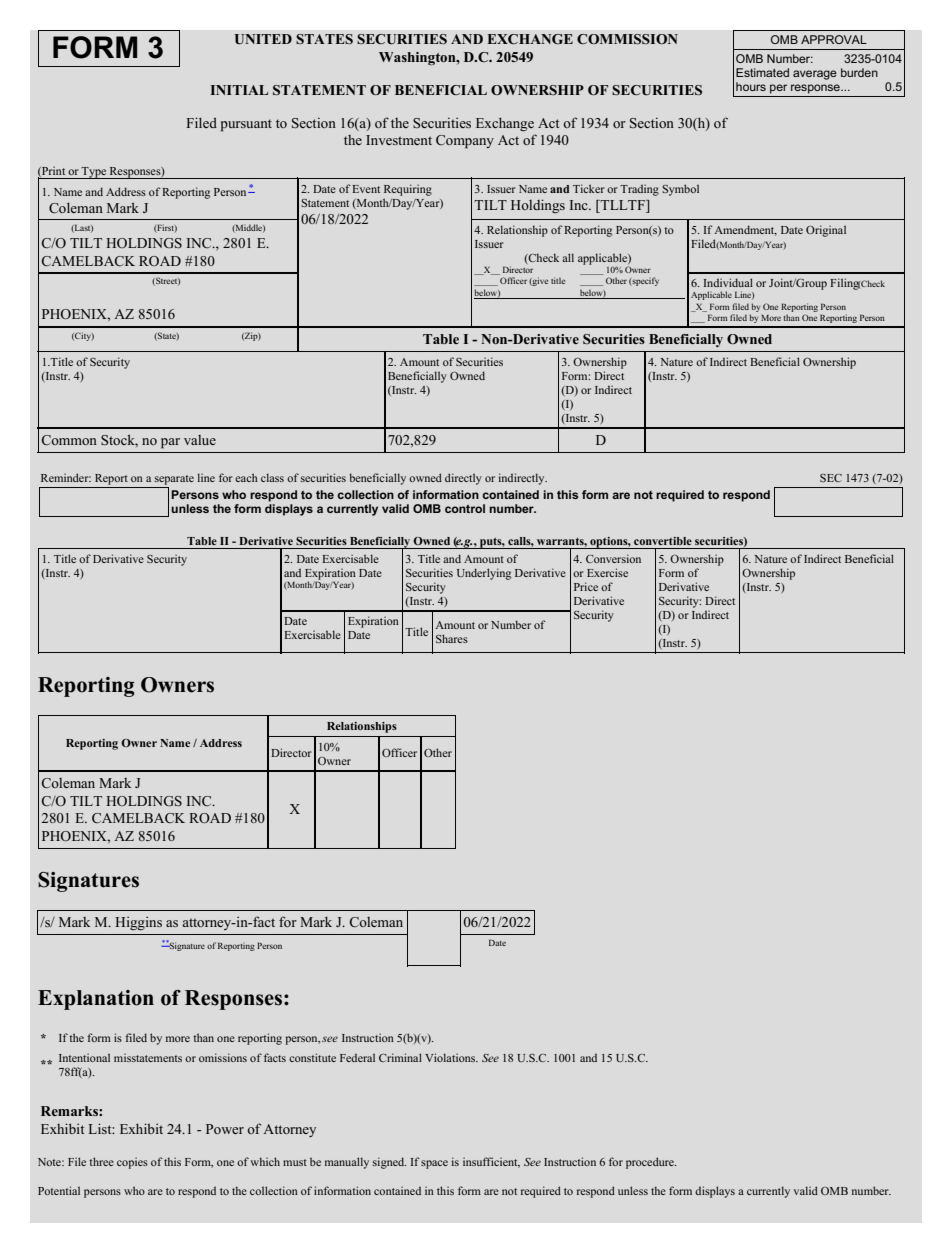 The image size is (952, 1233). Describe the element at coordinates (239, 90) in the screenshot. I see `INITIAL` at that location.
